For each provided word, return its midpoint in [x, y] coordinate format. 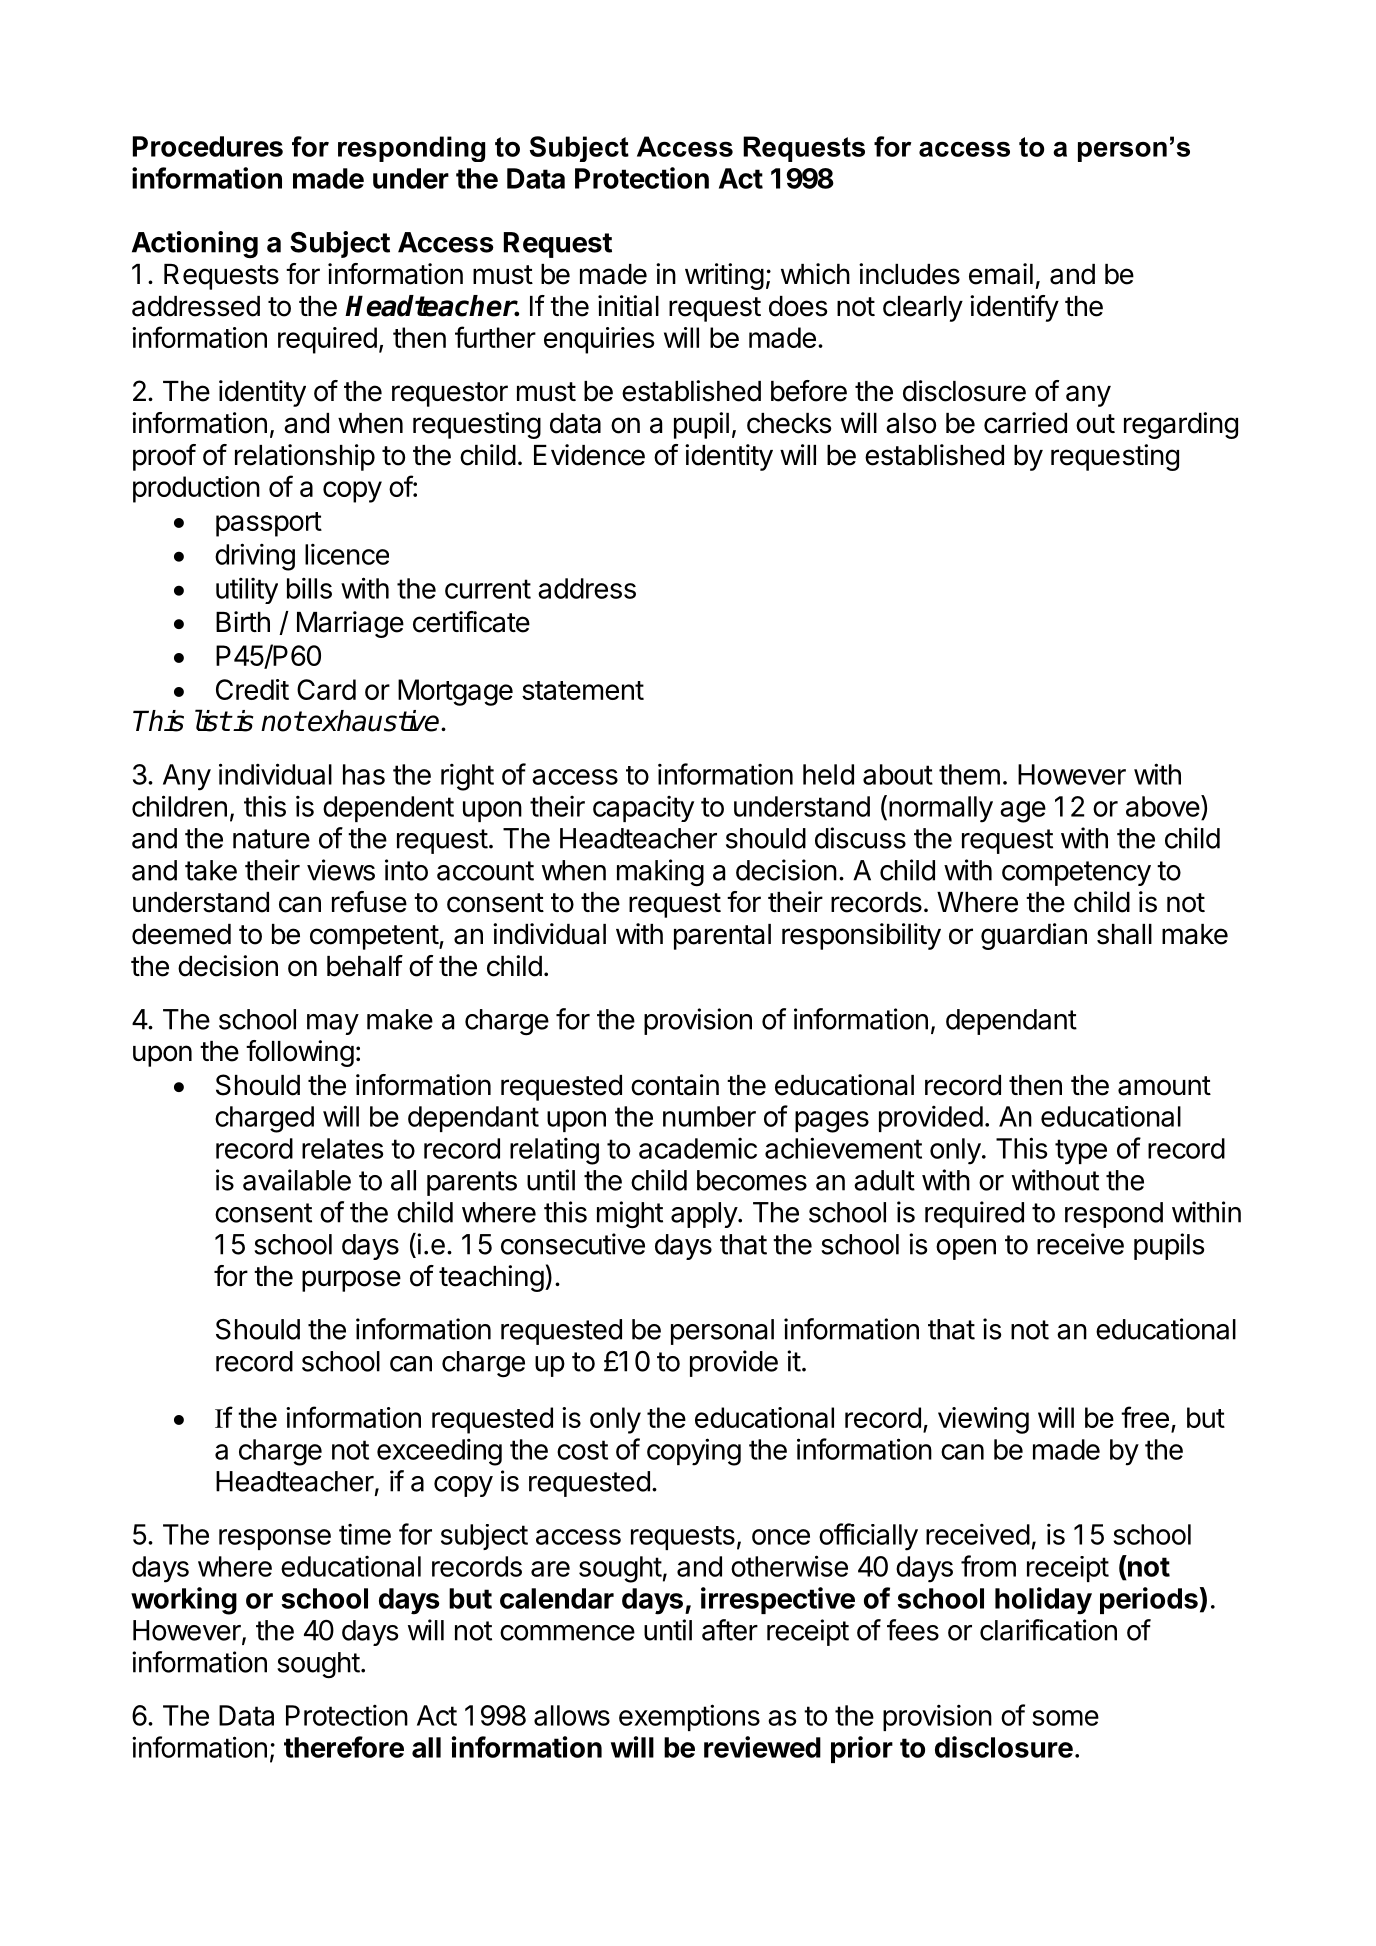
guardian [1034, 936]
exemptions [689, 1717]
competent [375, 937]
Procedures [208, 146]
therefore [344, 1747]
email [1001, 274]
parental [722, 937]
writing [724, 276]
